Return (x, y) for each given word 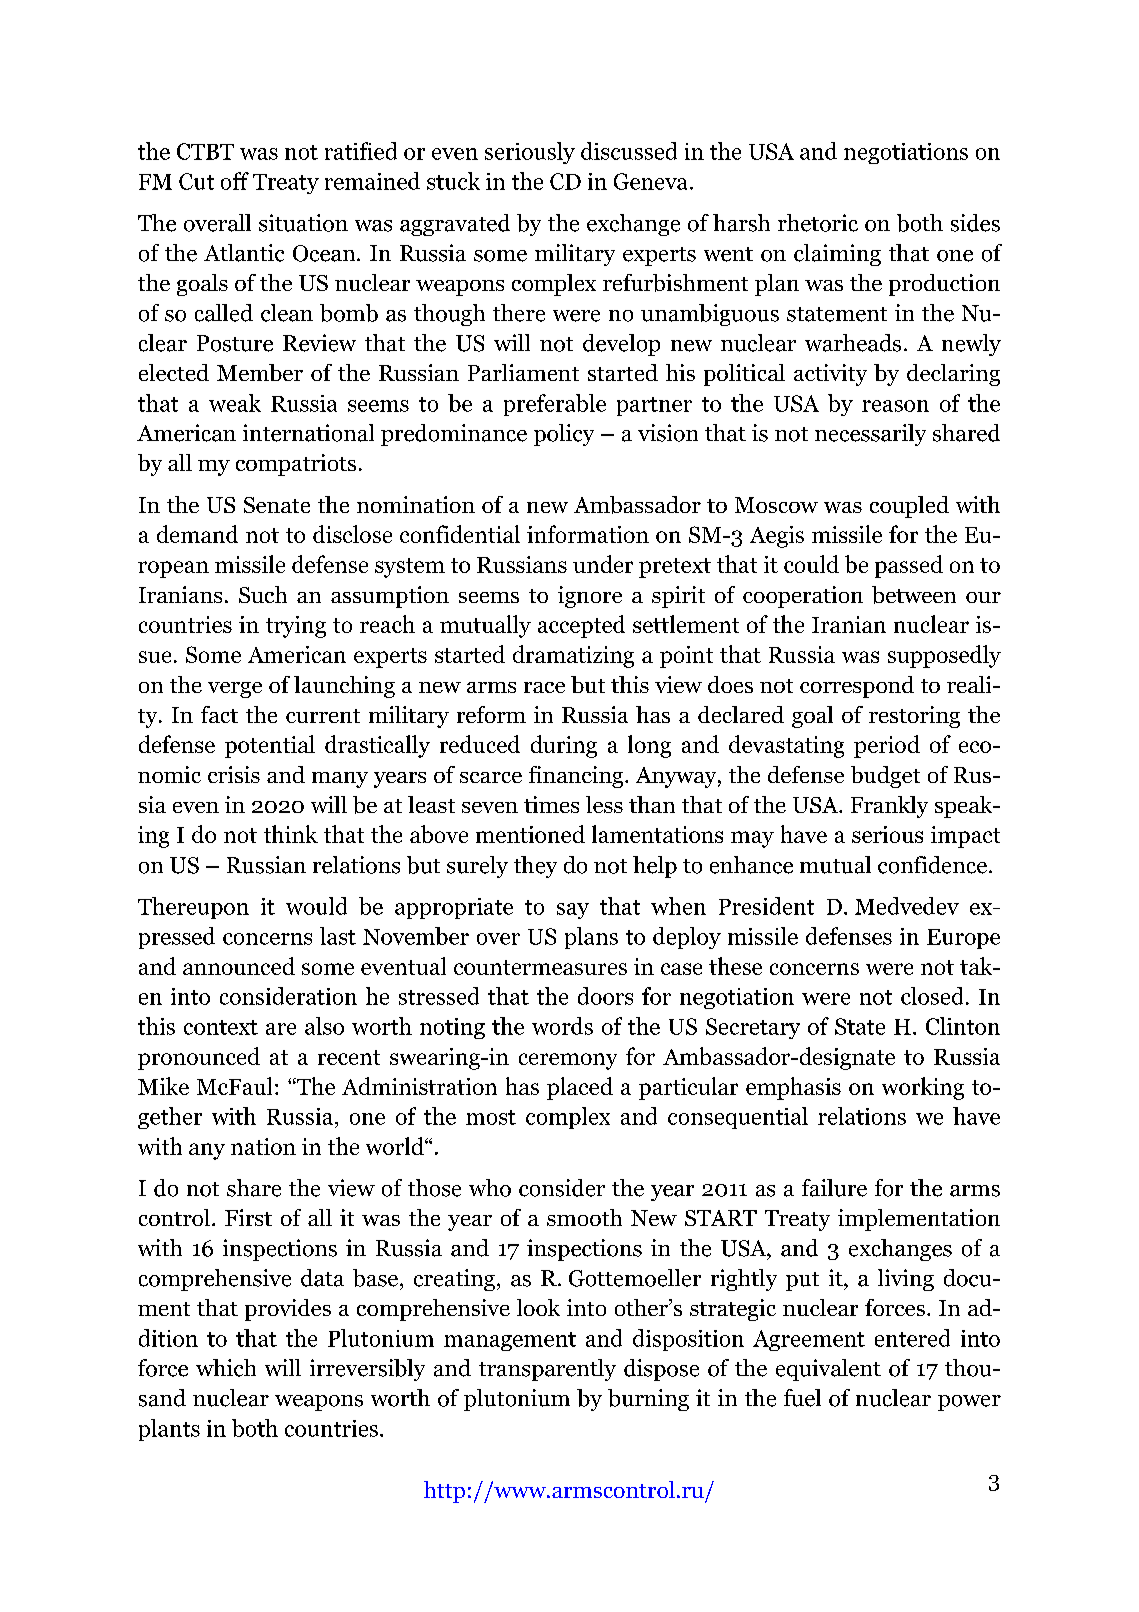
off (235, 181)
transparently (547, 1370)
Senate (277, 505)
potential (270, 746)
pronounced (199, 1058)
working (923, 1088)
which (226, 1368)
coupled (909, 507)
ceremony (568, 1061)
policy (564, 435)
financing (577, 777)
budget (885, 777)
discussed (629, 151)
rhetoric (818, 223)
